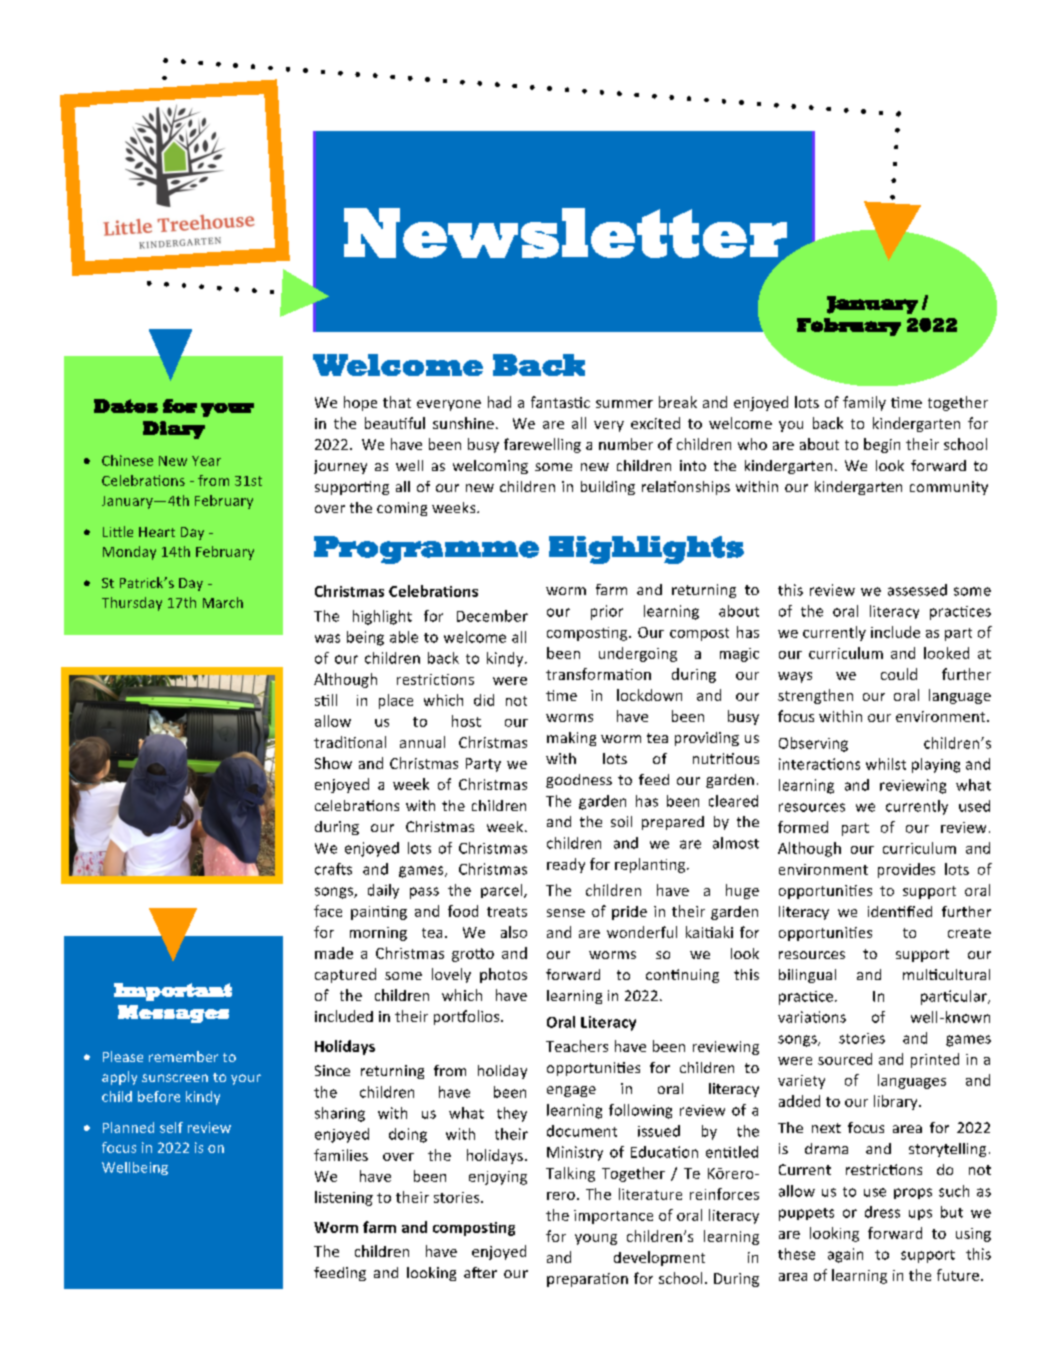 The width and height of the page is (1057, 1368). What do you see at coordinates (608, 488) in the page?
I see `building` at bounding box center [608, 488].
